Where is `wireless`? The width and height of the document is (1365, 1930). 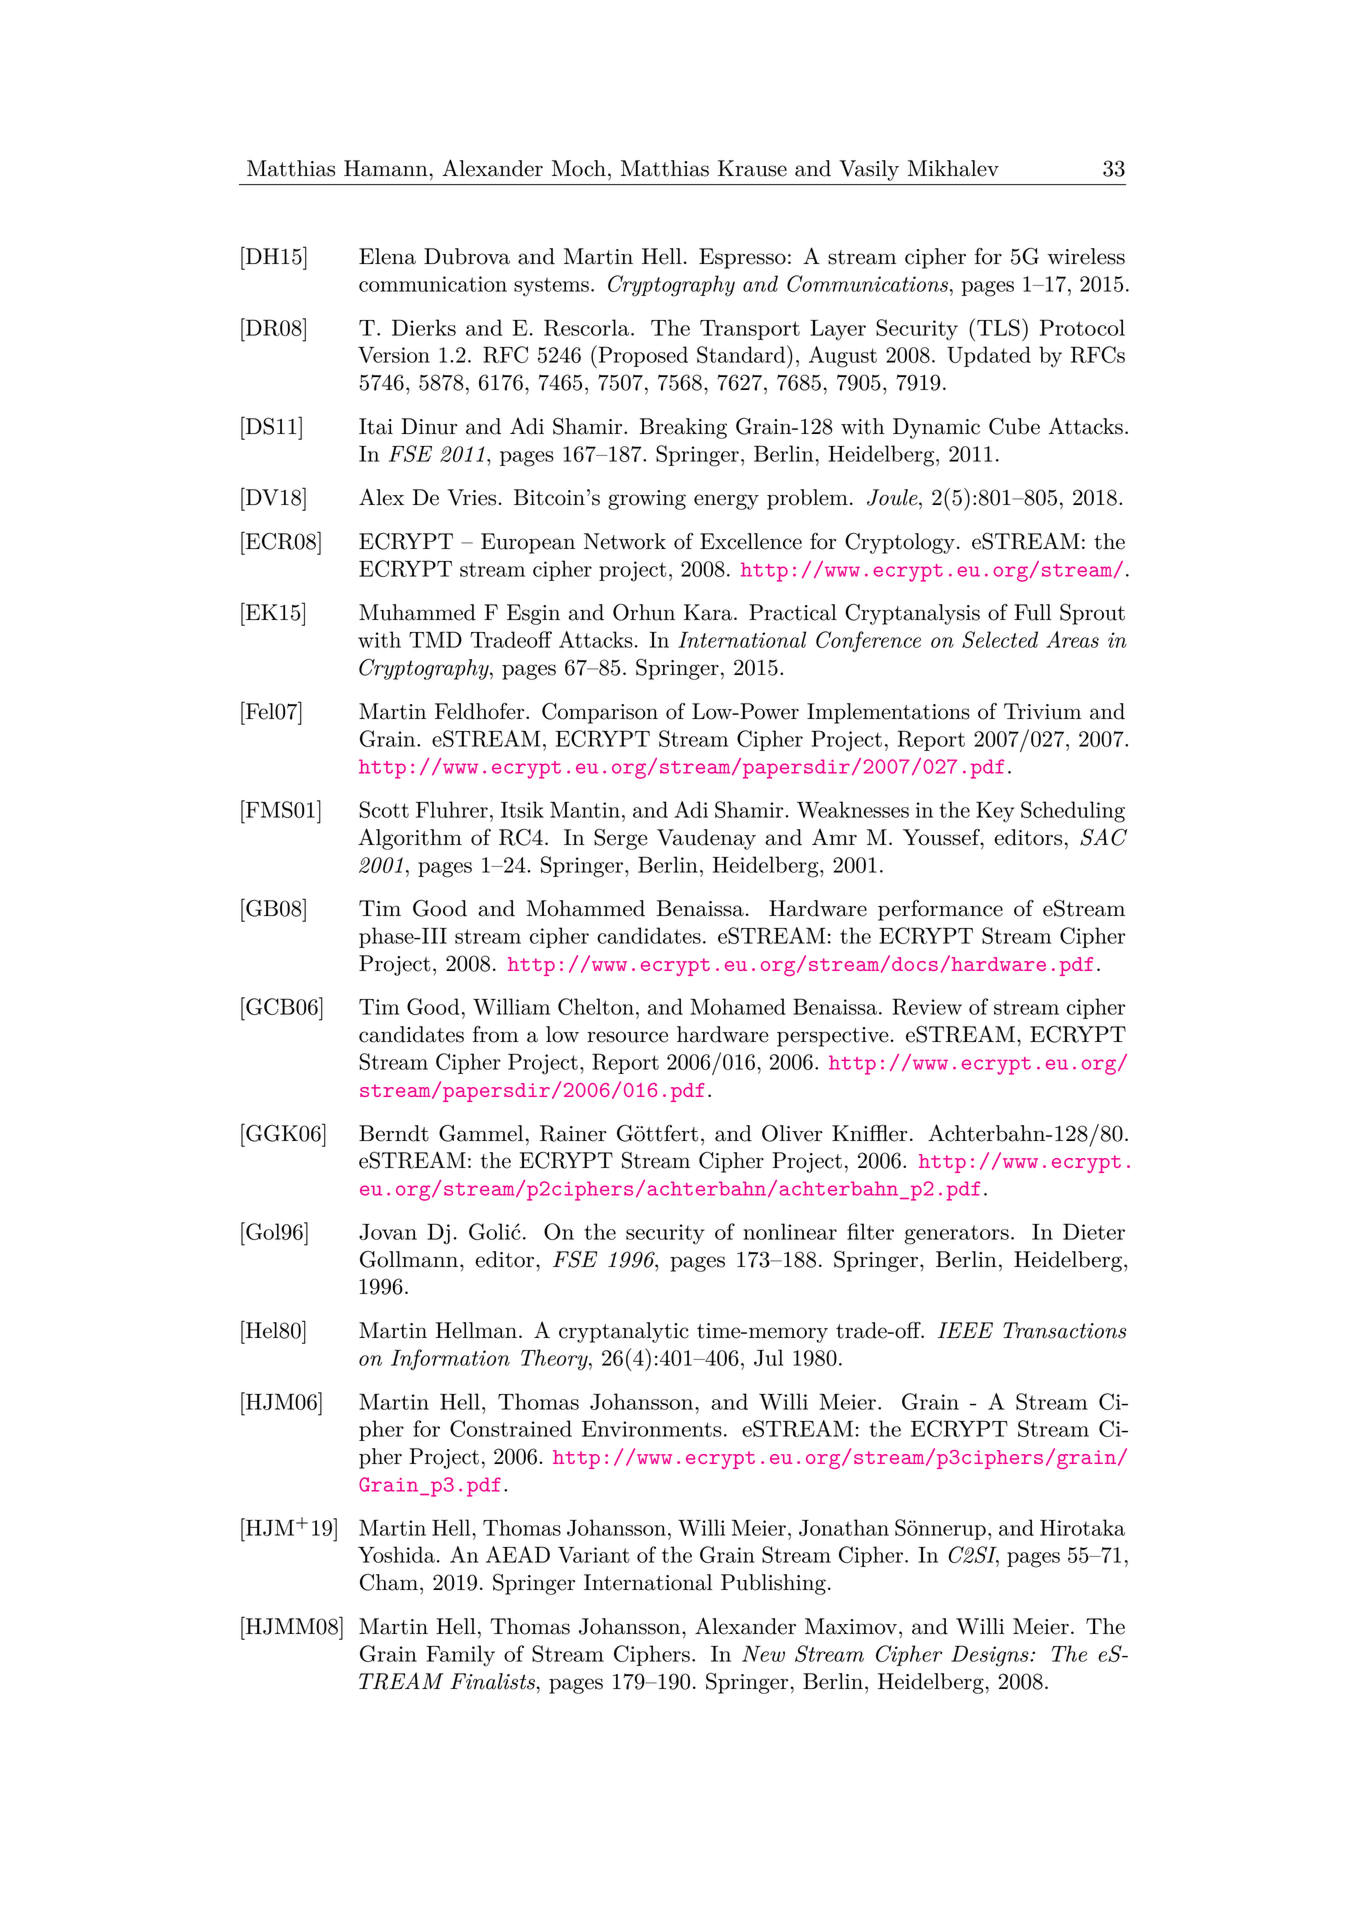 wireless is located at coordinates (1086, 256).
